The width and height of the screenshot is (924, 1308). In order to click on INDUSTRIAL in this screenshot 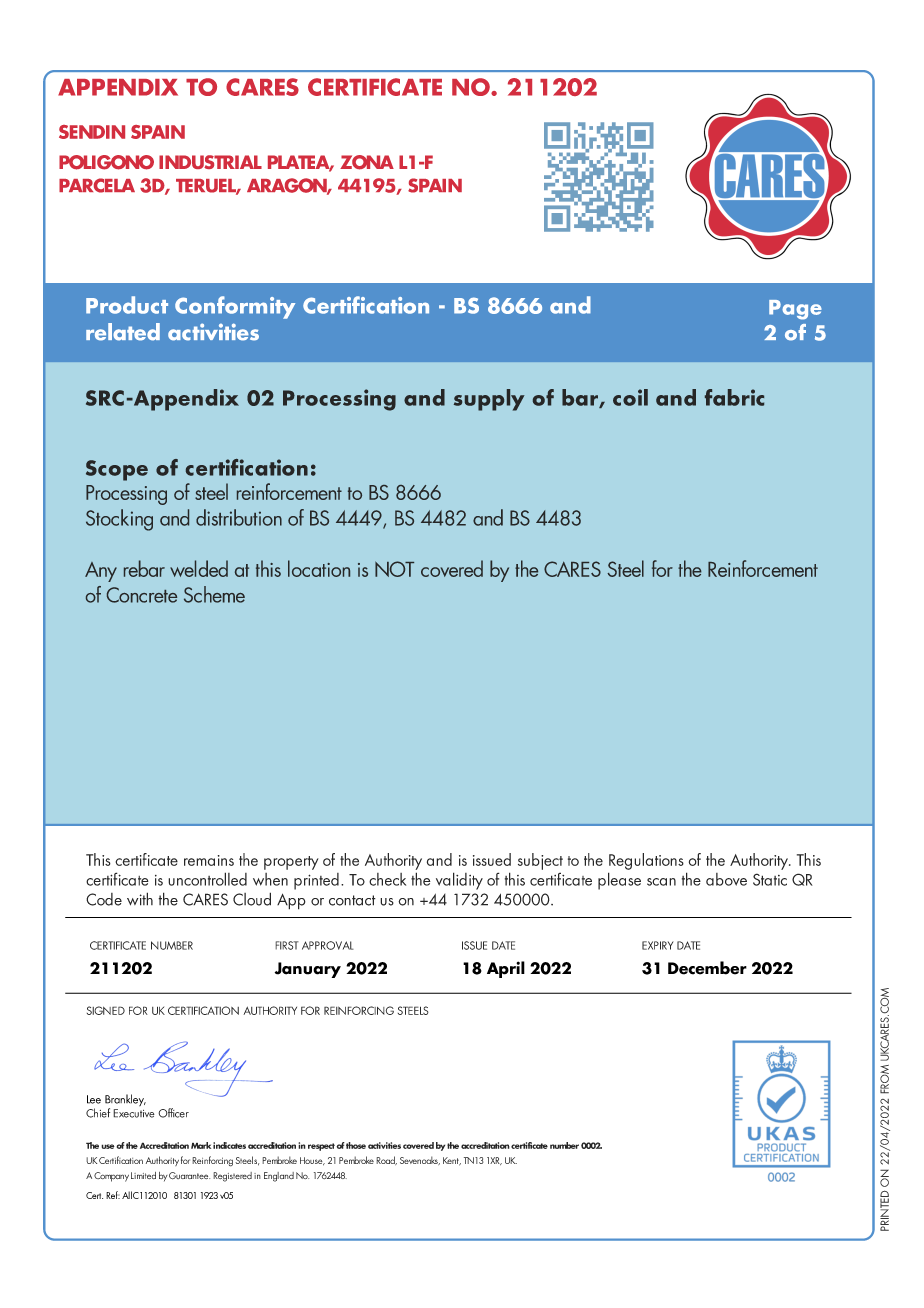, I will do `click(210, 162)`.
